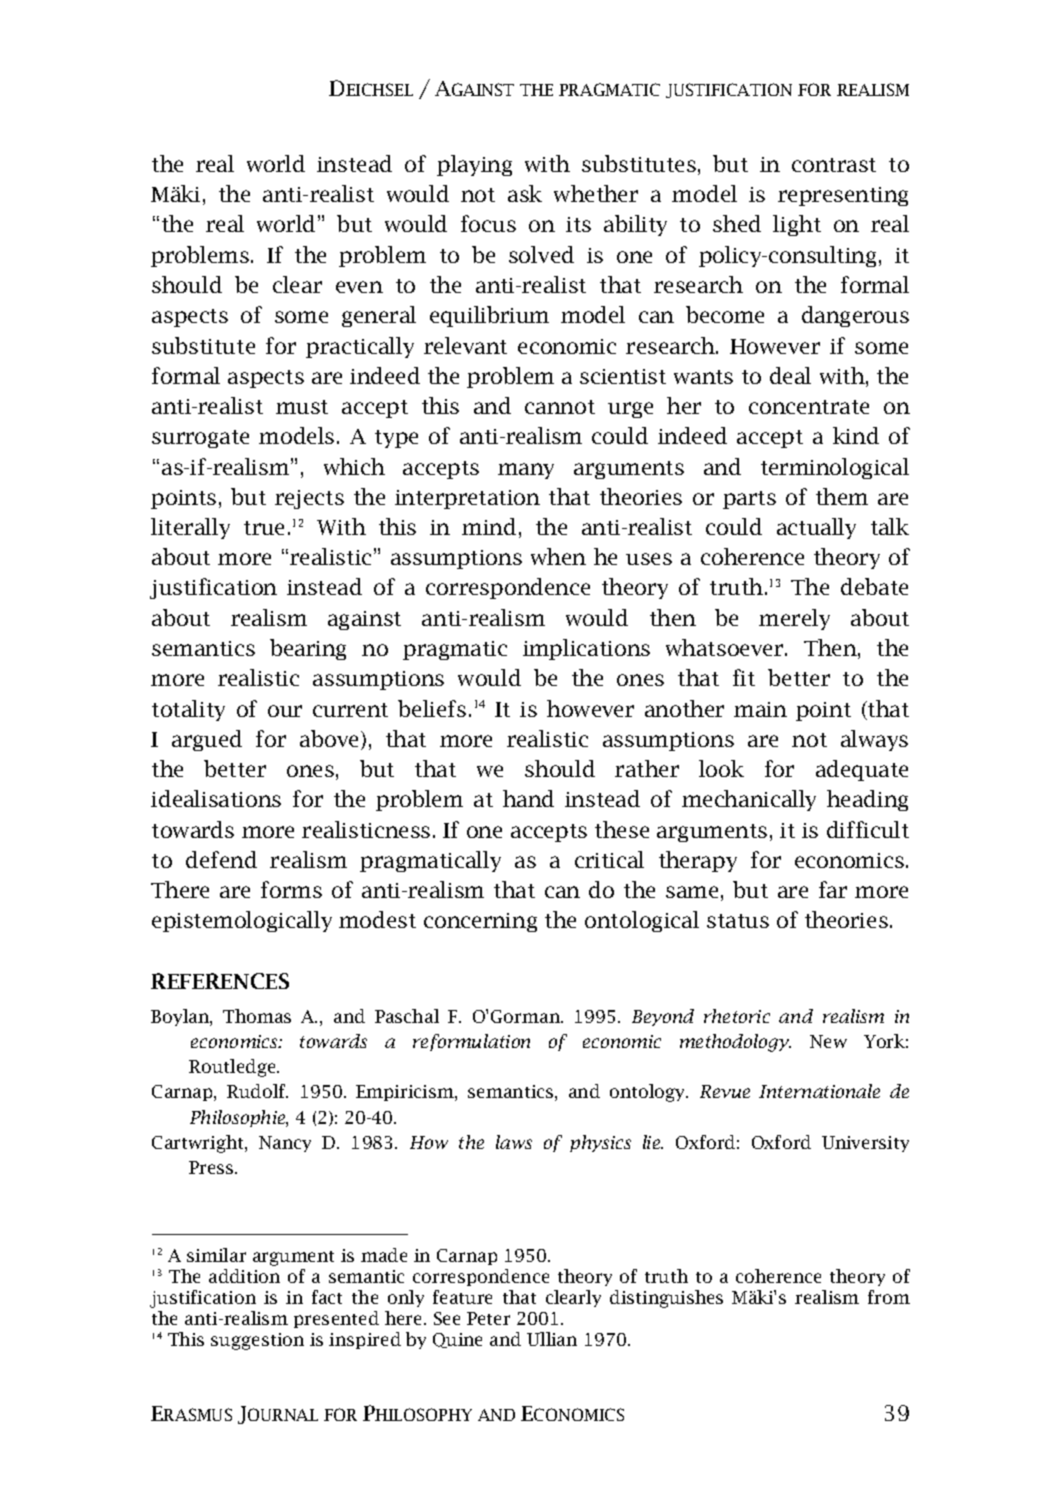 This screenshot has width=1061, height=1502. Describe the element at coordinates (488, 1318) in the screenshot. I see `Peter` at that location.
